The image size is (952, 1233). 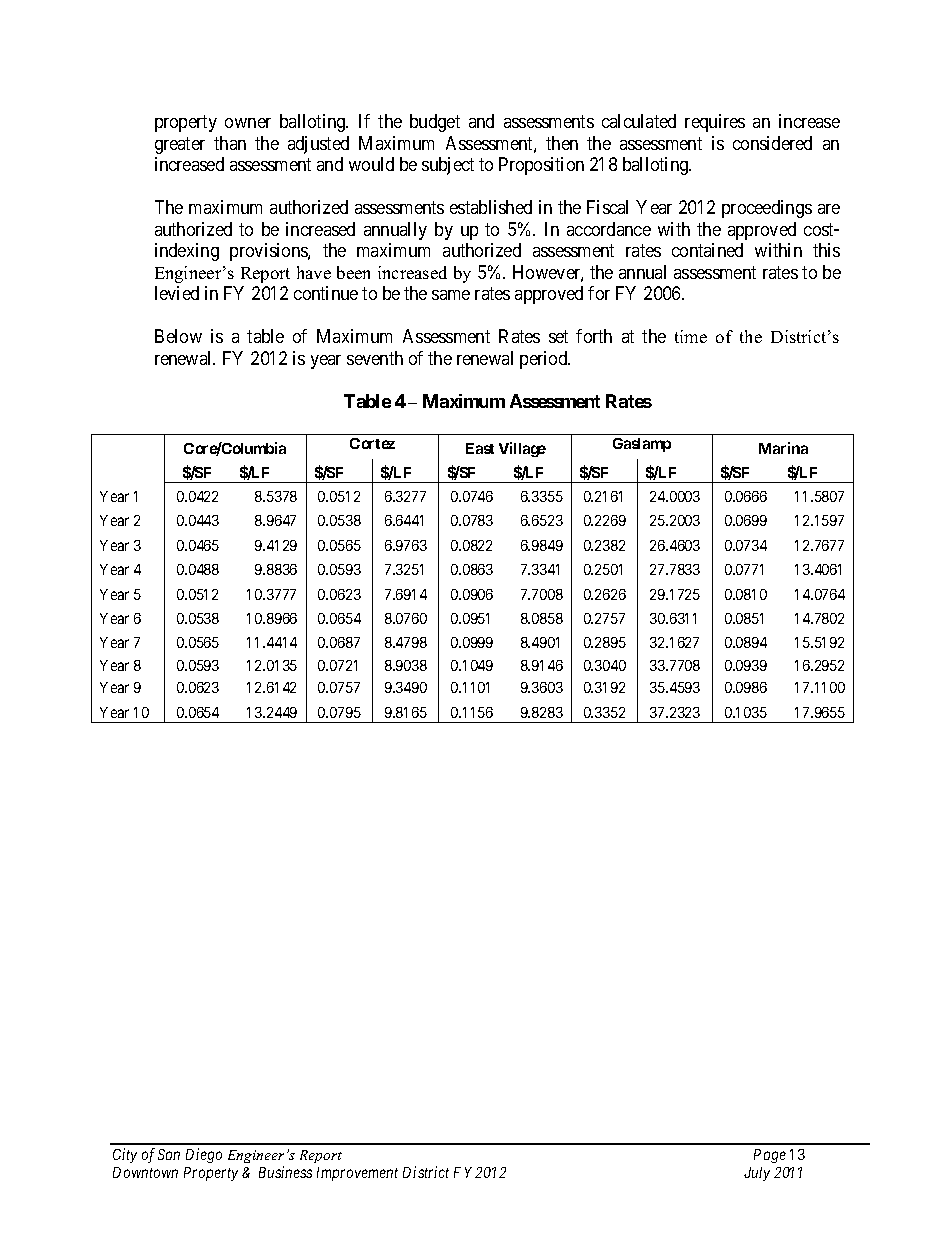 What do you see at coordinates (545, 360) in the document?
I see `period` at bounding box center [545, 360].
